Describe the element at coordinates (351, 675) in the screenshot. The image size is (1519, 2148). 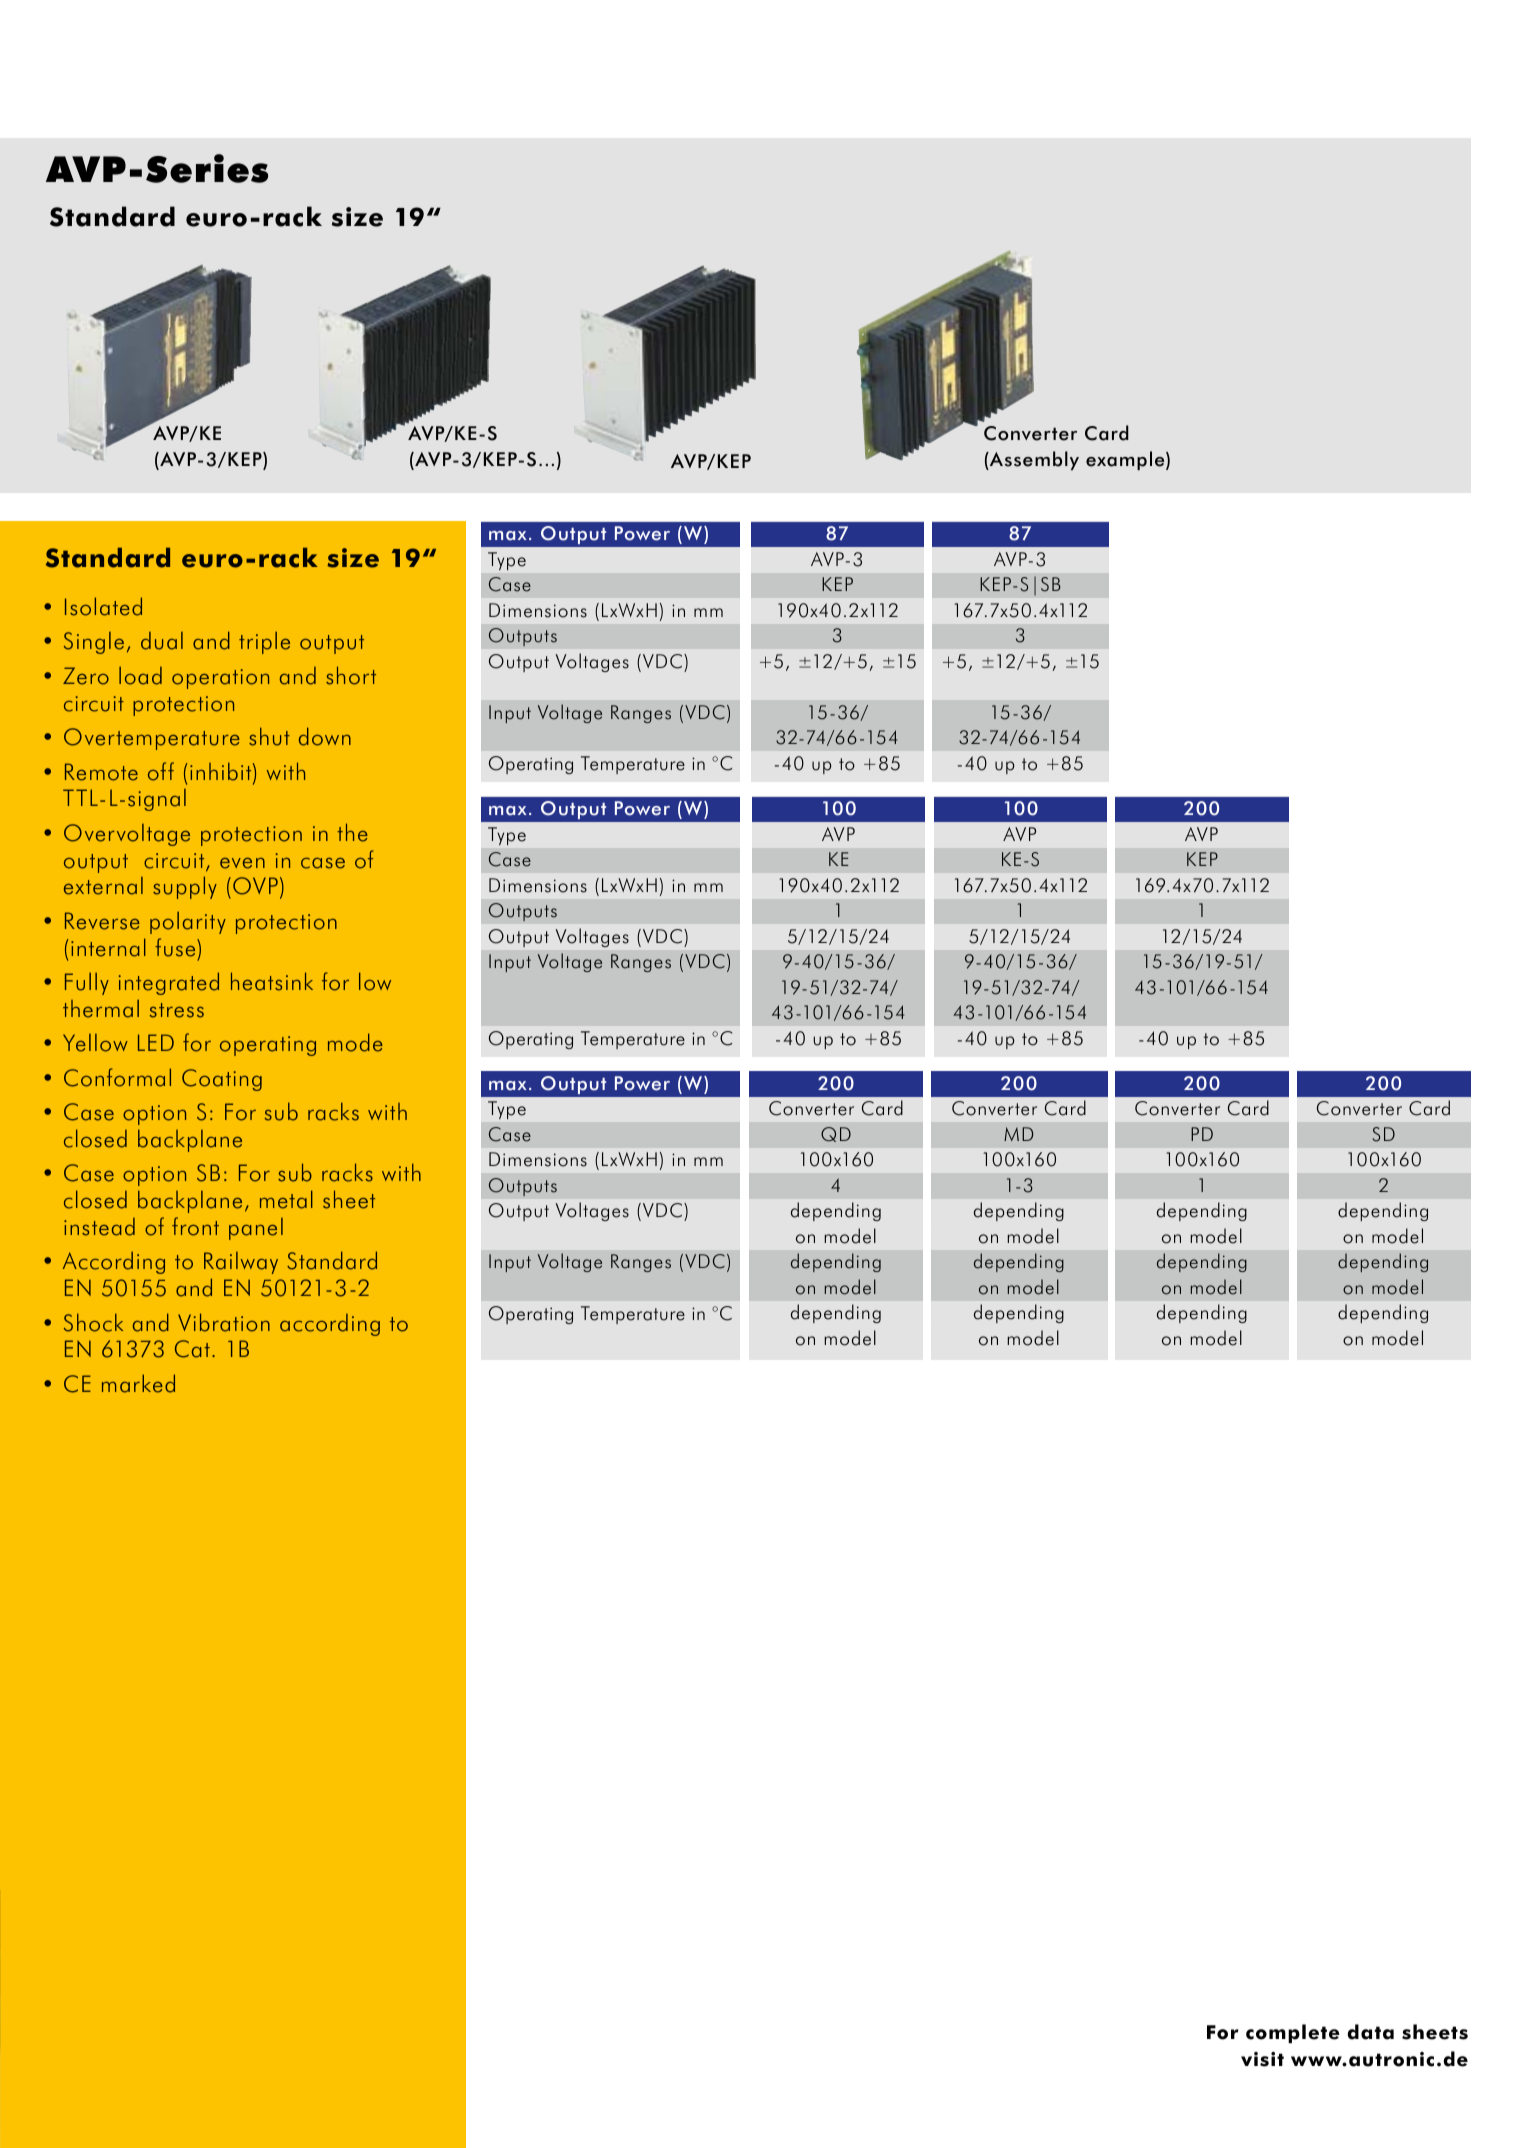
I see `short` at that location.
